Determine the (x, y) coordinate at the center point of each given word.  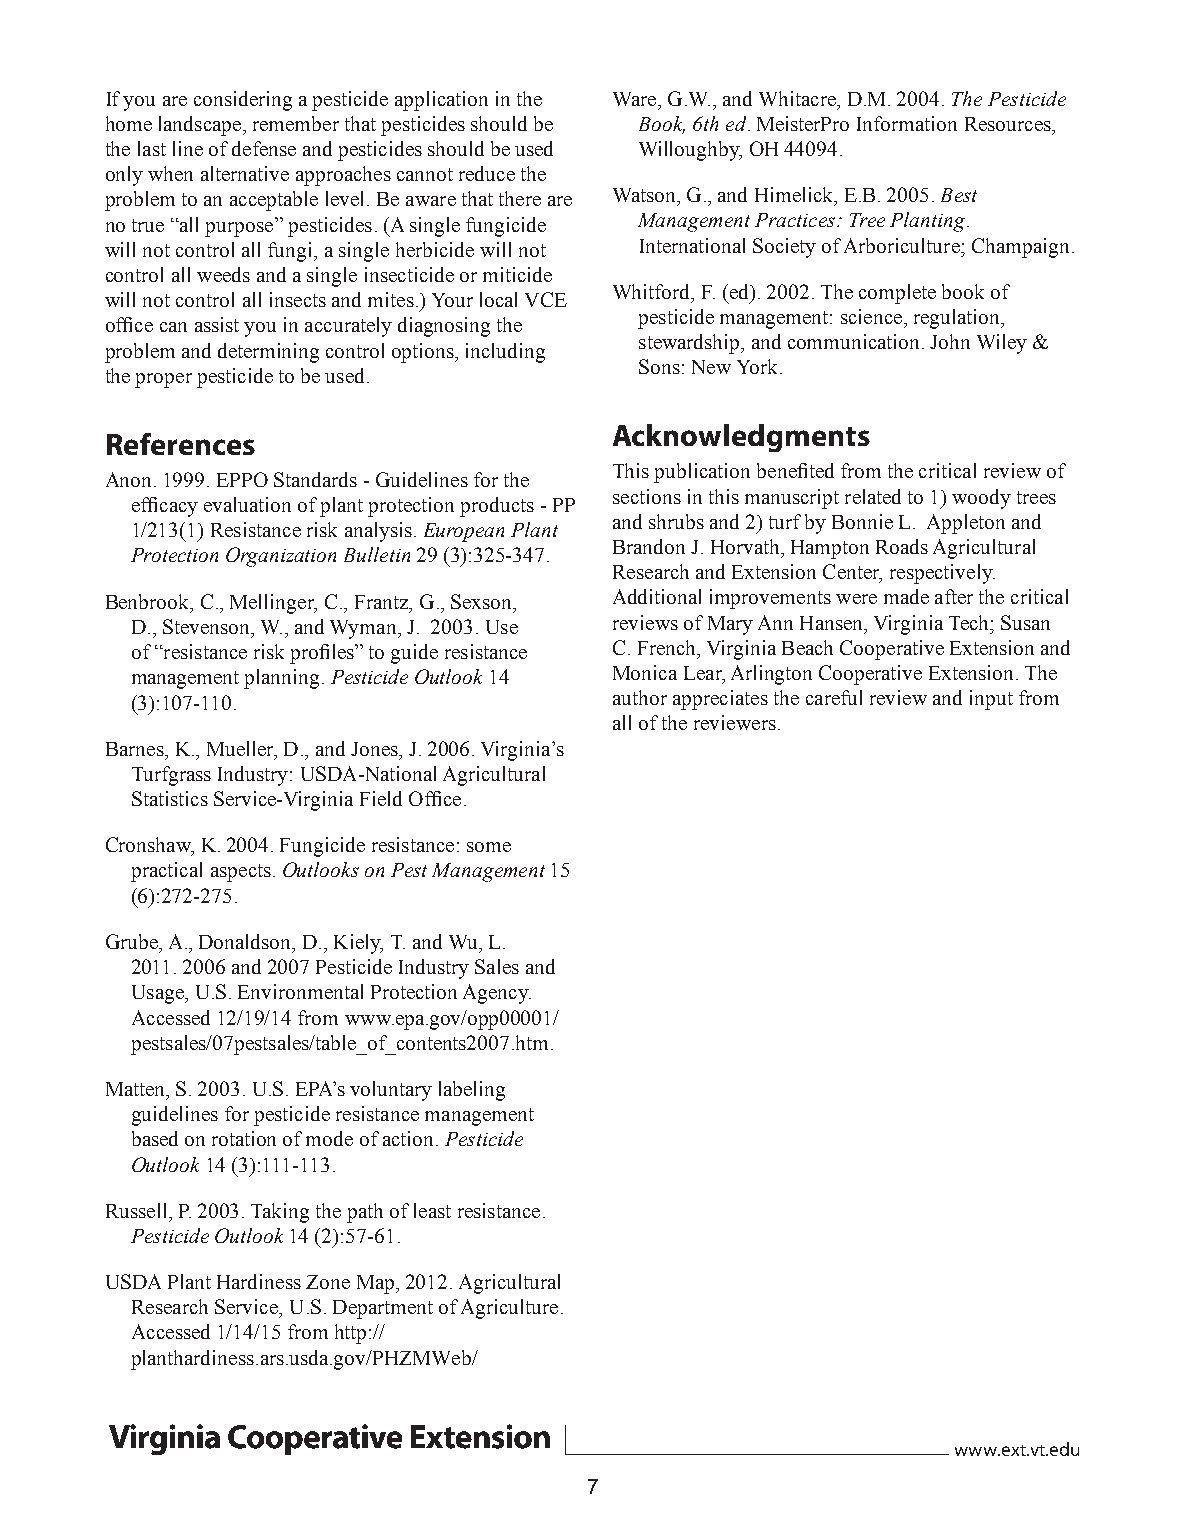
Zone (328, 1282)
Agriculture (509, 1309)
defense (264, 148)
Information (907, 123)
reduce (487, 173)
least (432, 1210)
